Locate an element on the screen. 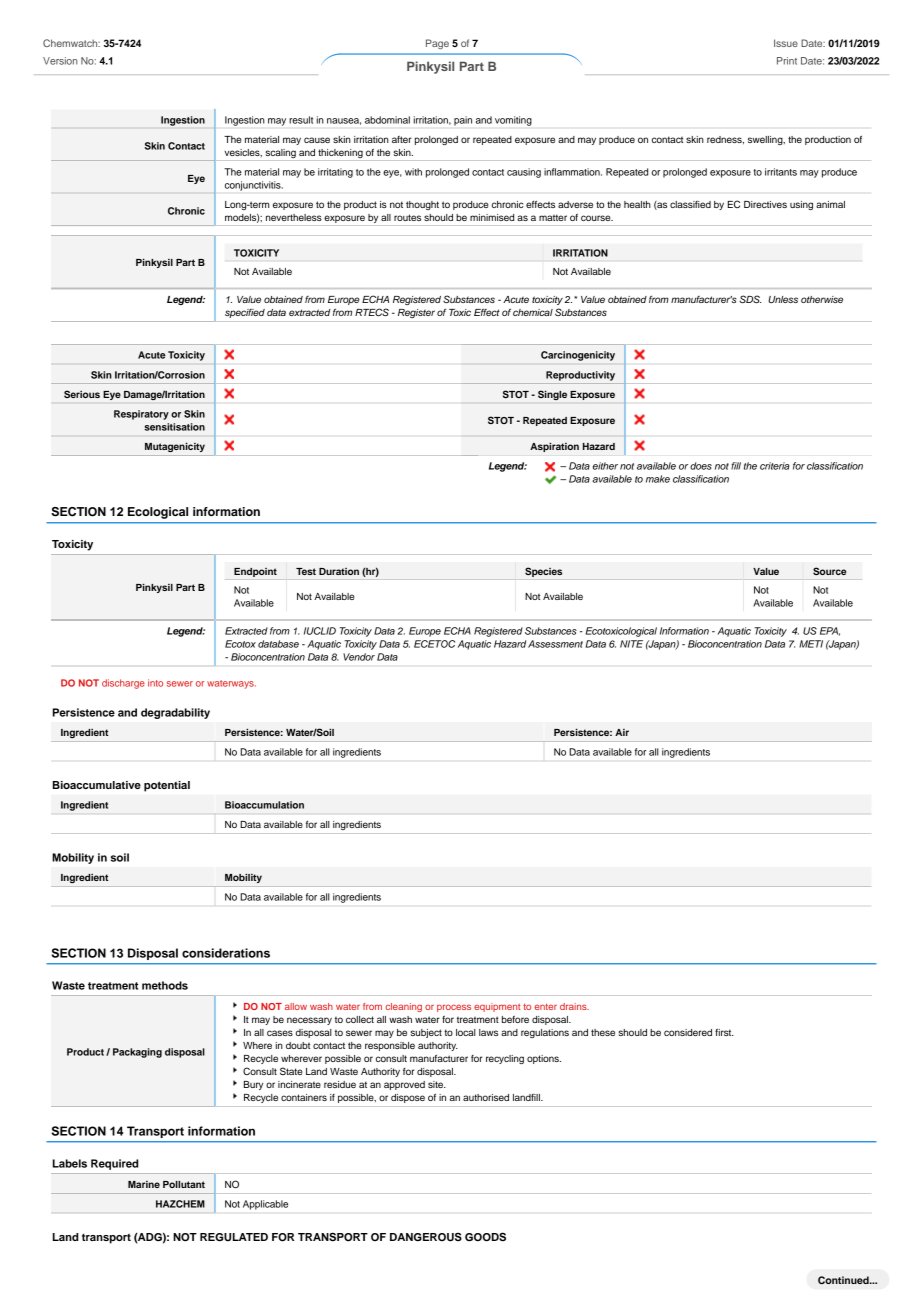  chemical is located at coordinates (533, 312).
